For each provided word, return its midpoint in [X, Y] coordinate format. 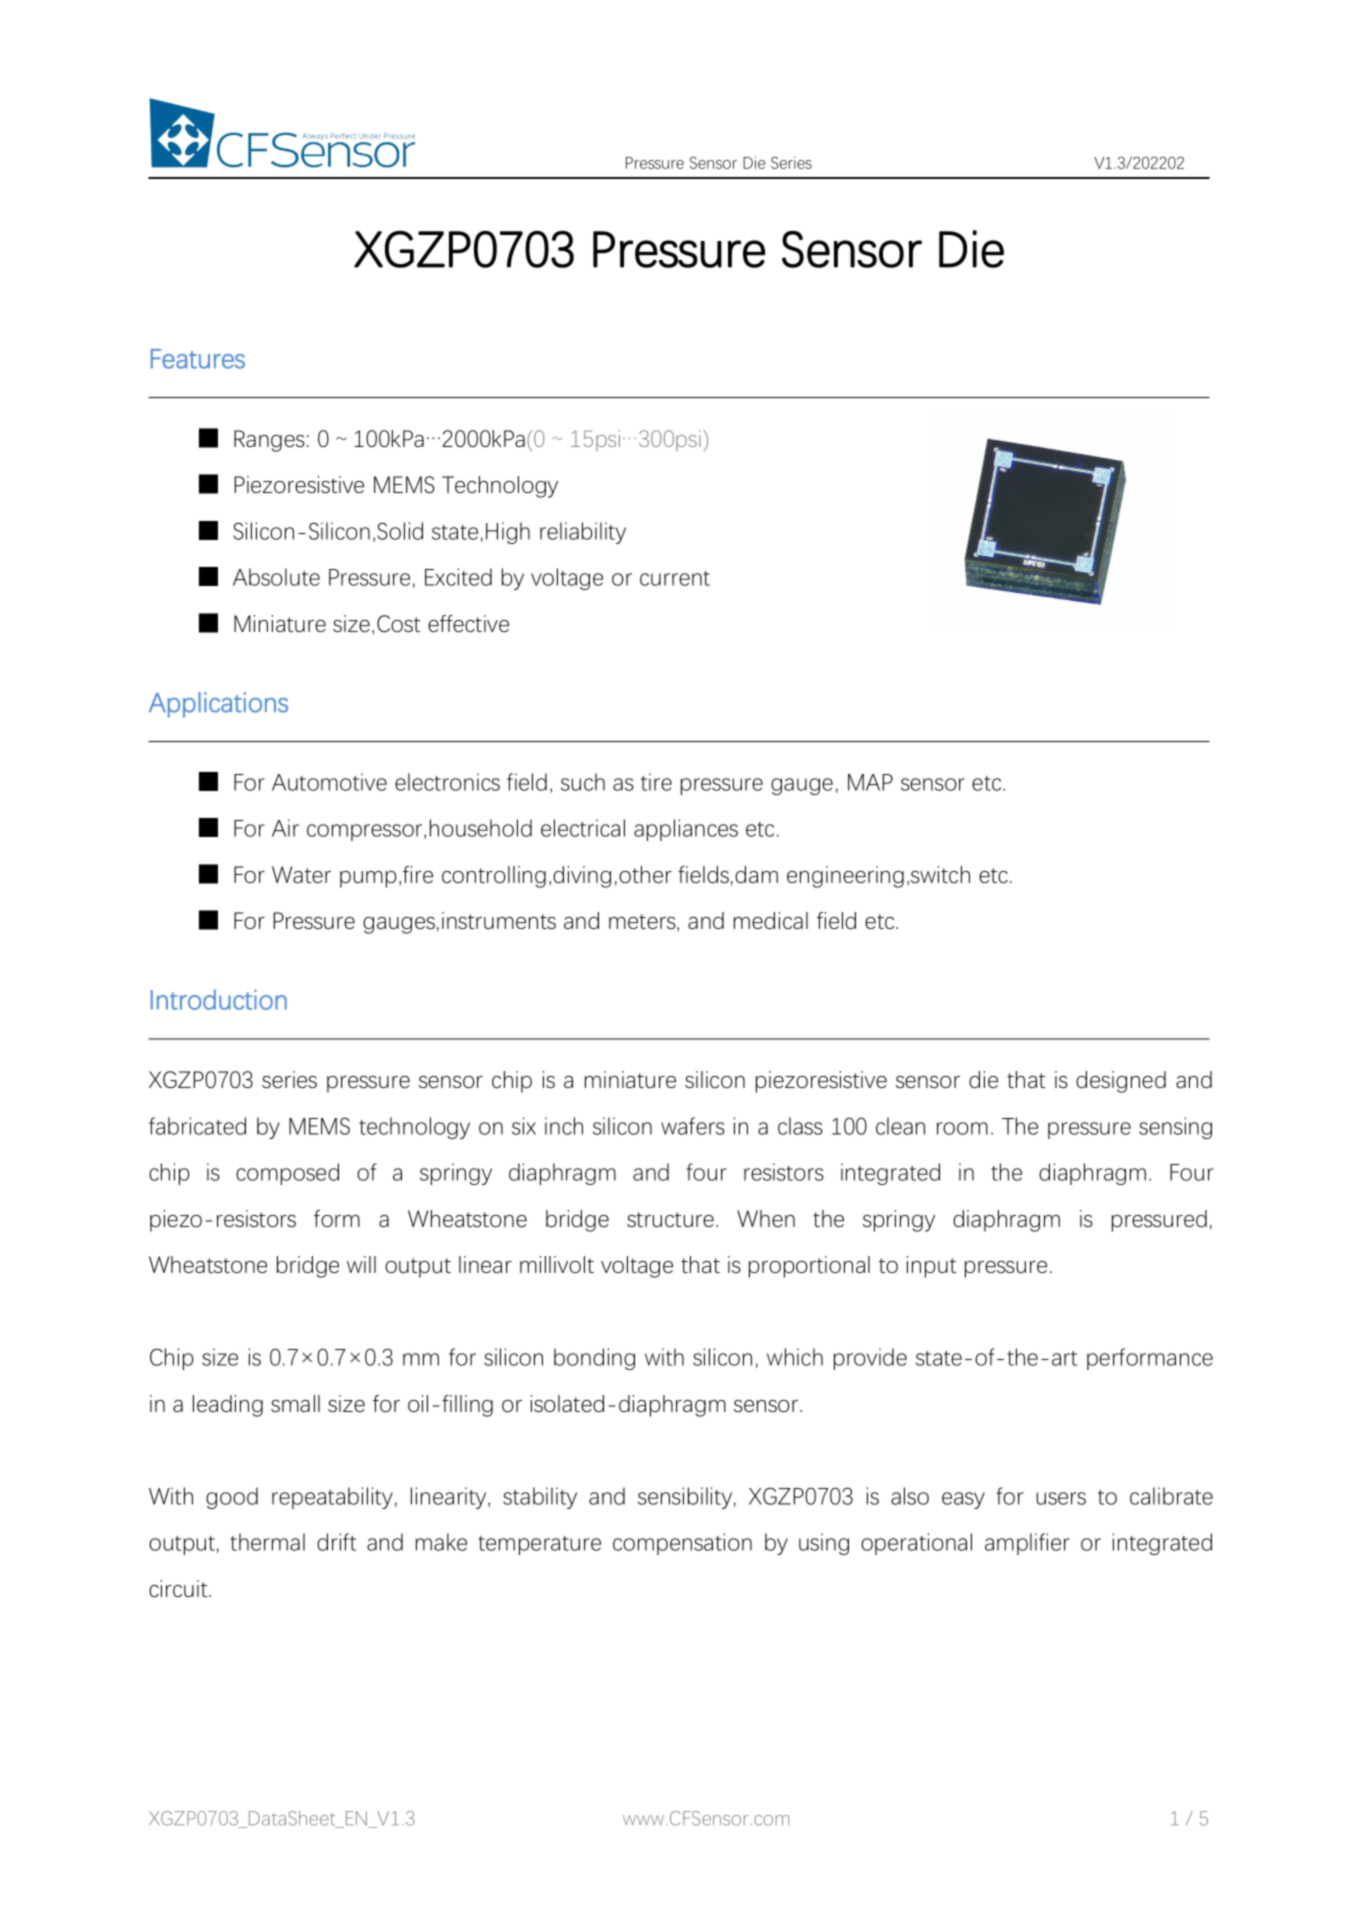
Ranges [269, 441]
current [675, 578]
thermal [267, 1542]
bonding [594, 1359]
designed [1121, 1082]
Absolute [276, 577]
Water [301, 874]
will [361, 1264]
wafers [693, 1126]
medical [771, 920]
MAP [870, 782]
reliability [583, 533]
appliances [686, 830]
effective [468, 623]
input [932, 1267]
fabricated [197, 1126]
